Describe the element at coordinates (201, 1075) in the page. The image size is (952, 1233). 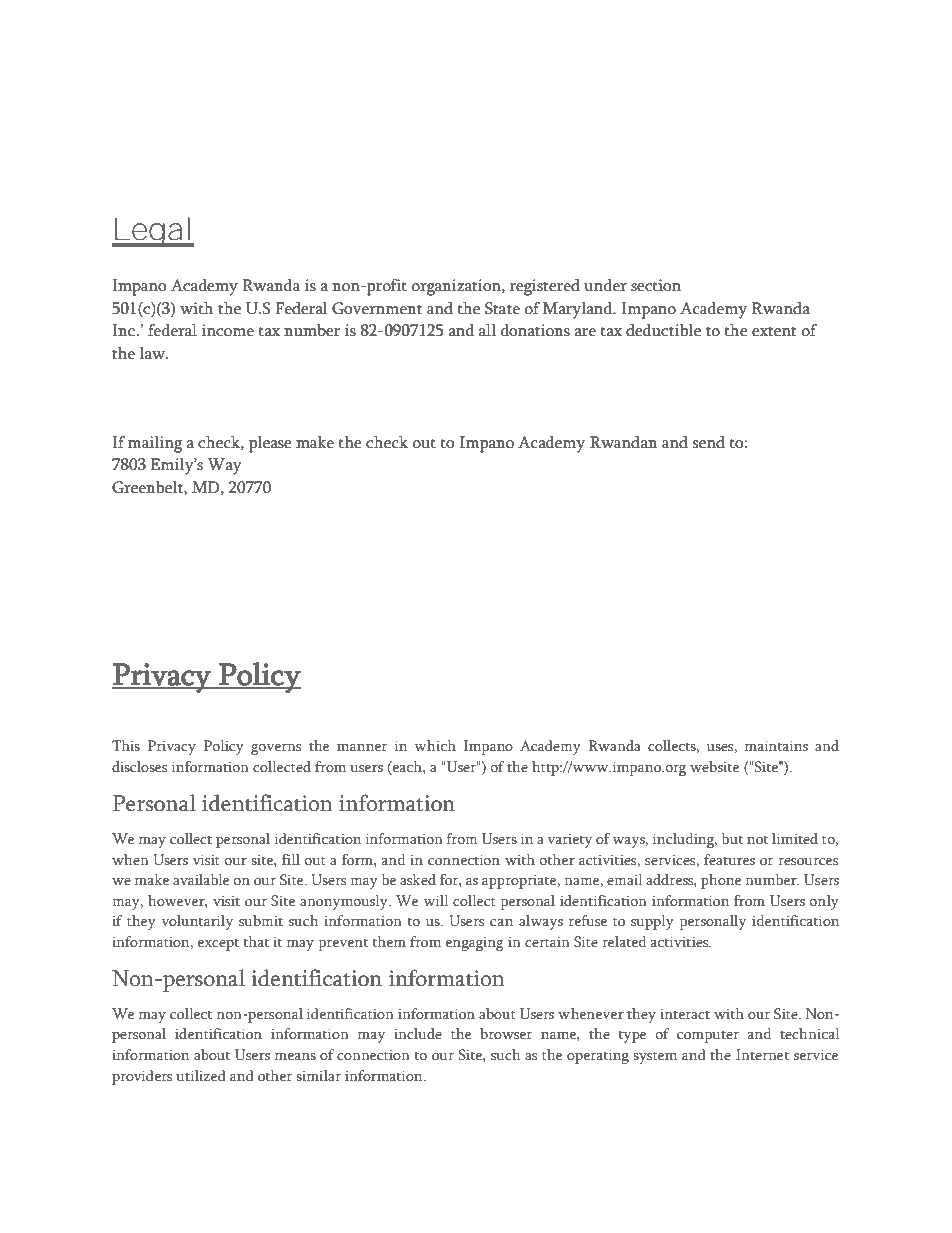
I see `utilized` at that location.
